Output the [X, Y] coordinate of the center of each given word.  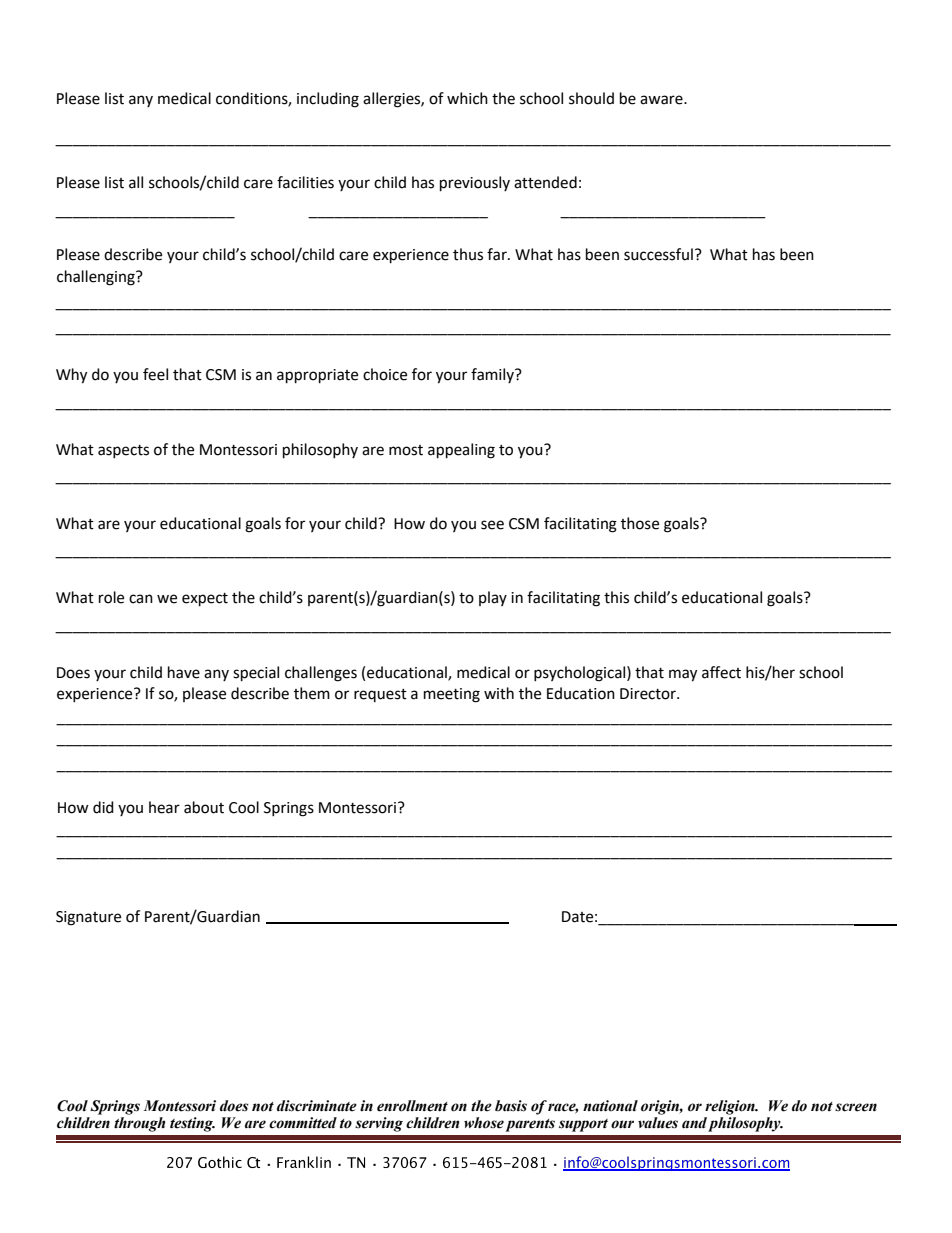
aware [662, 100]
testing [192, 1124]
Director [649, 694]
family [493, 375]
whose [484, 1123]
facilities [305, 182]
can [141, 599]
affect [721, 672]
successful [658, 254]
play [493, 598]
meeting [452, 695]
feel [155, 374]
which [467, 98]
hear [164, 807]
